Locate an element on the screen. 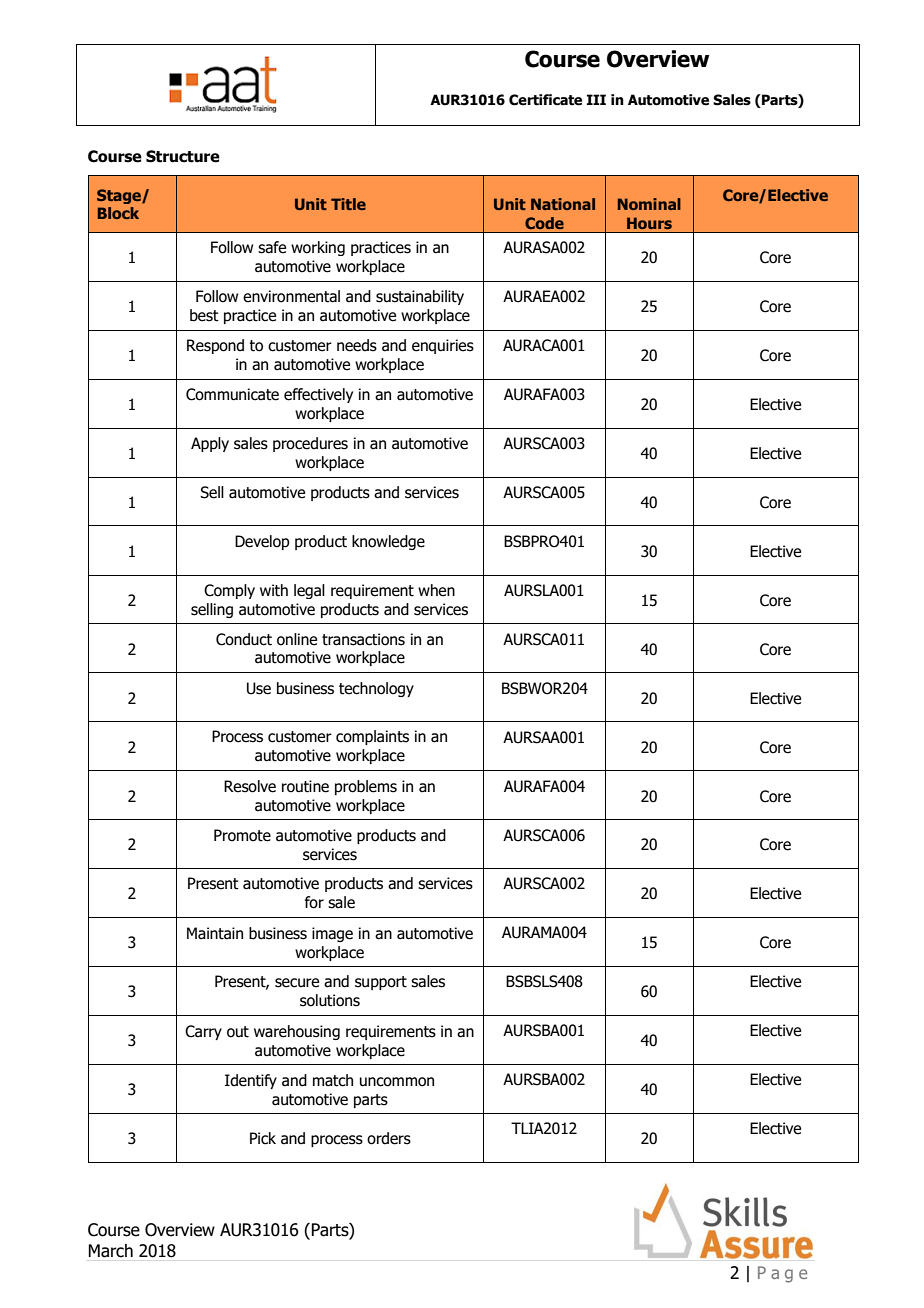  needs is located at coordinates (357, 345).
